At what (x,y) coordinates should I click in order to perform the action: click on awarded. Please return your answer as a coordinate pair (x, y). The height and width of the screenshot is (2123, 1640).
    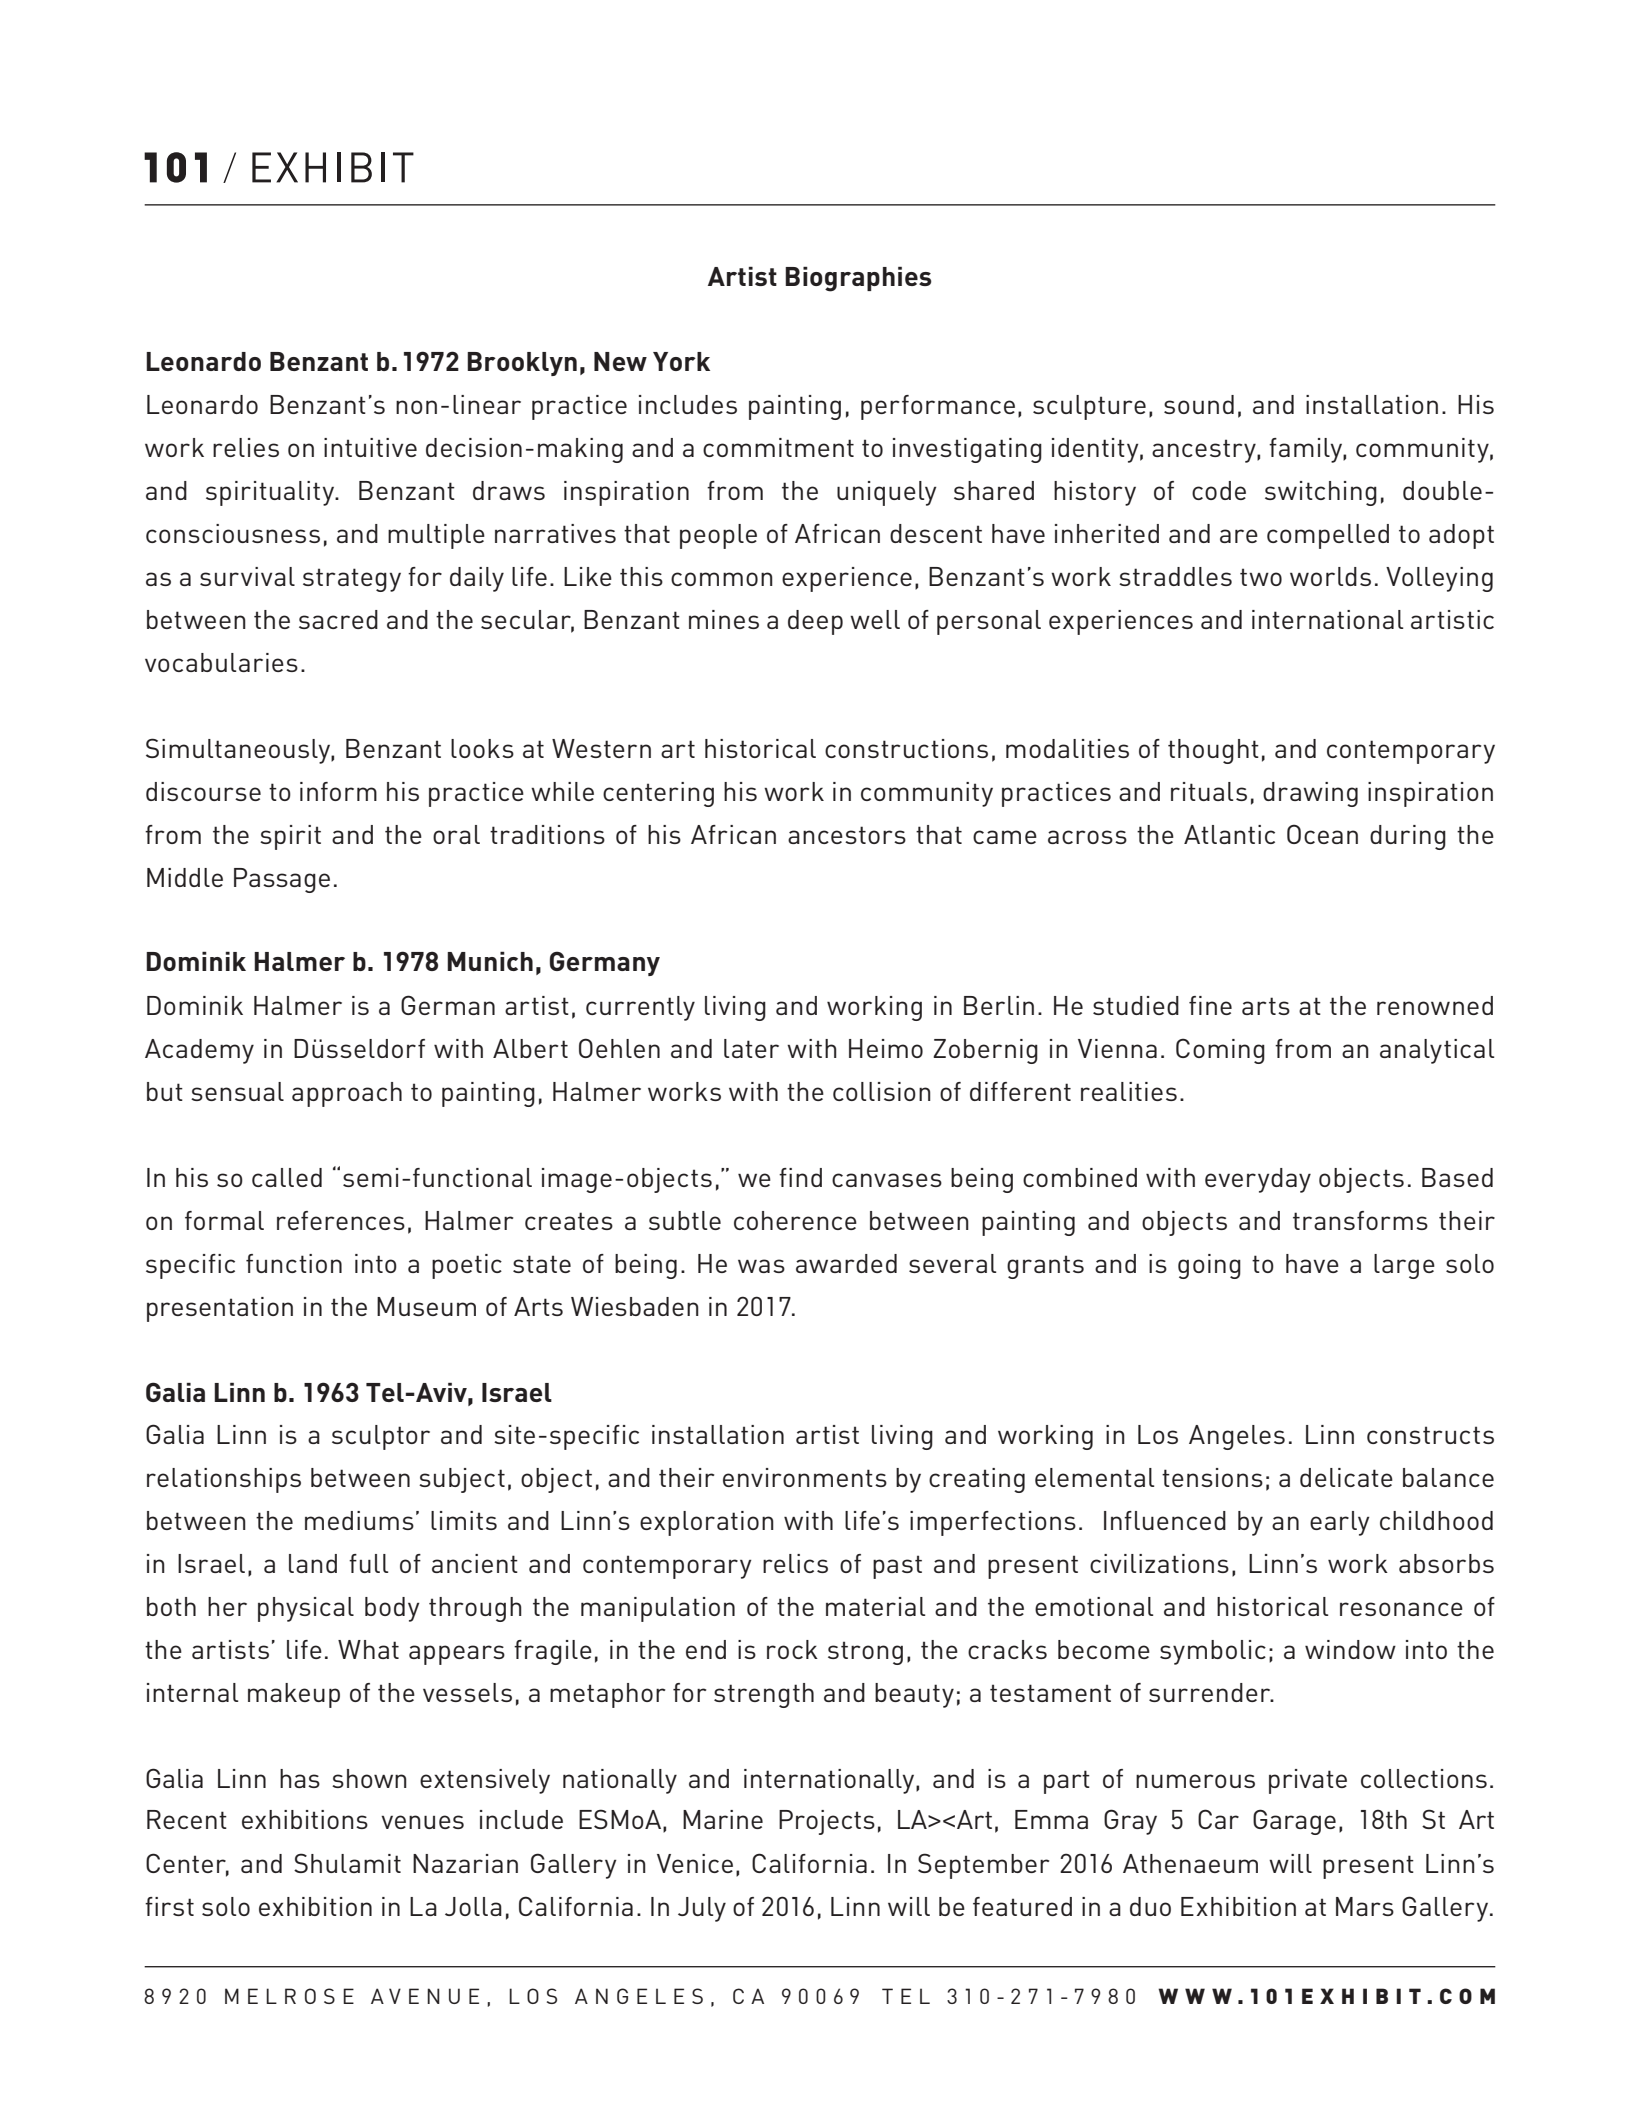
    Looking at the image, I should click on (846, 1263).
